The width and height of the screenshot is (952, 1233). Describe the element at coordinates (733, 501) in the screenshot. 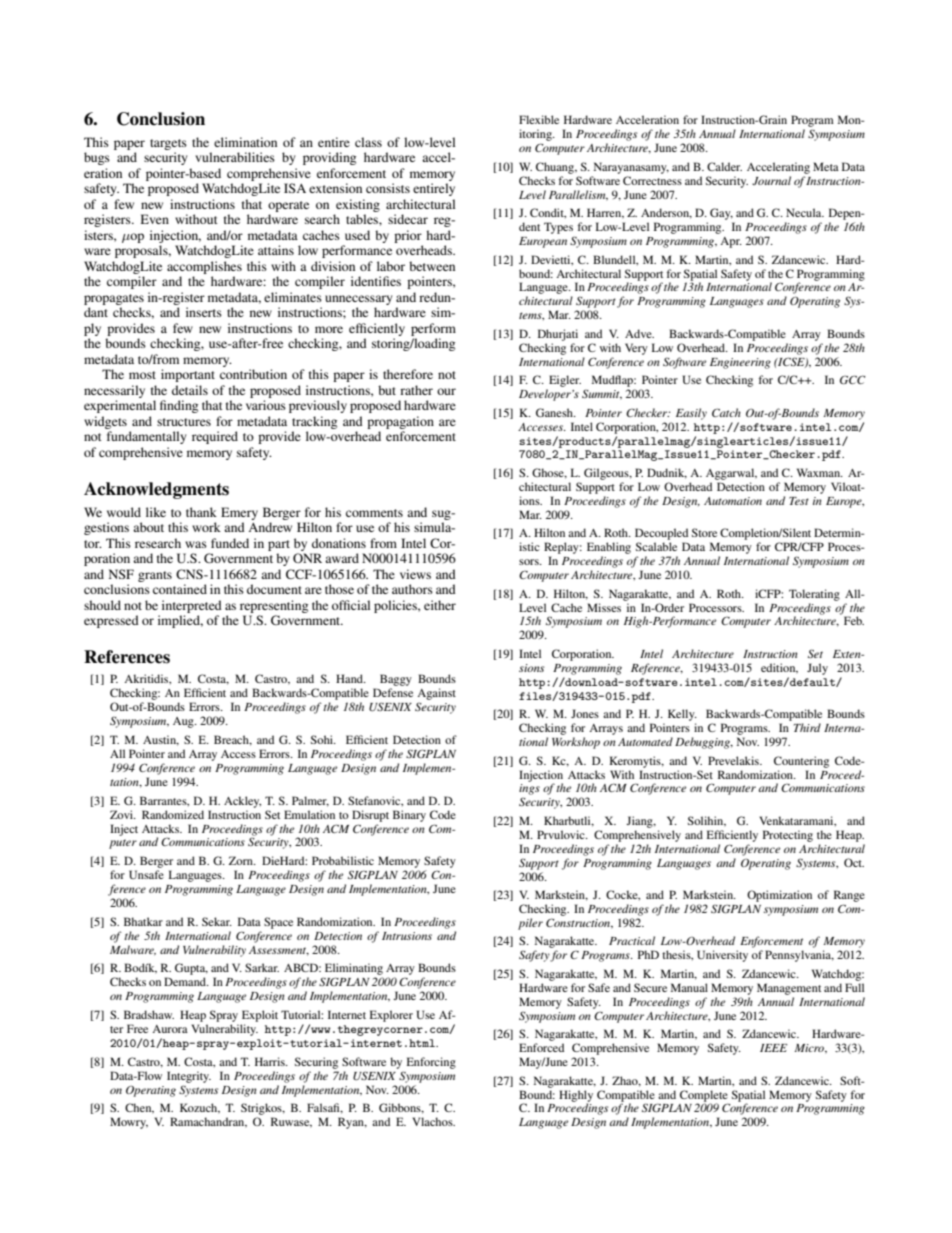

I see `Automation` at that location.
